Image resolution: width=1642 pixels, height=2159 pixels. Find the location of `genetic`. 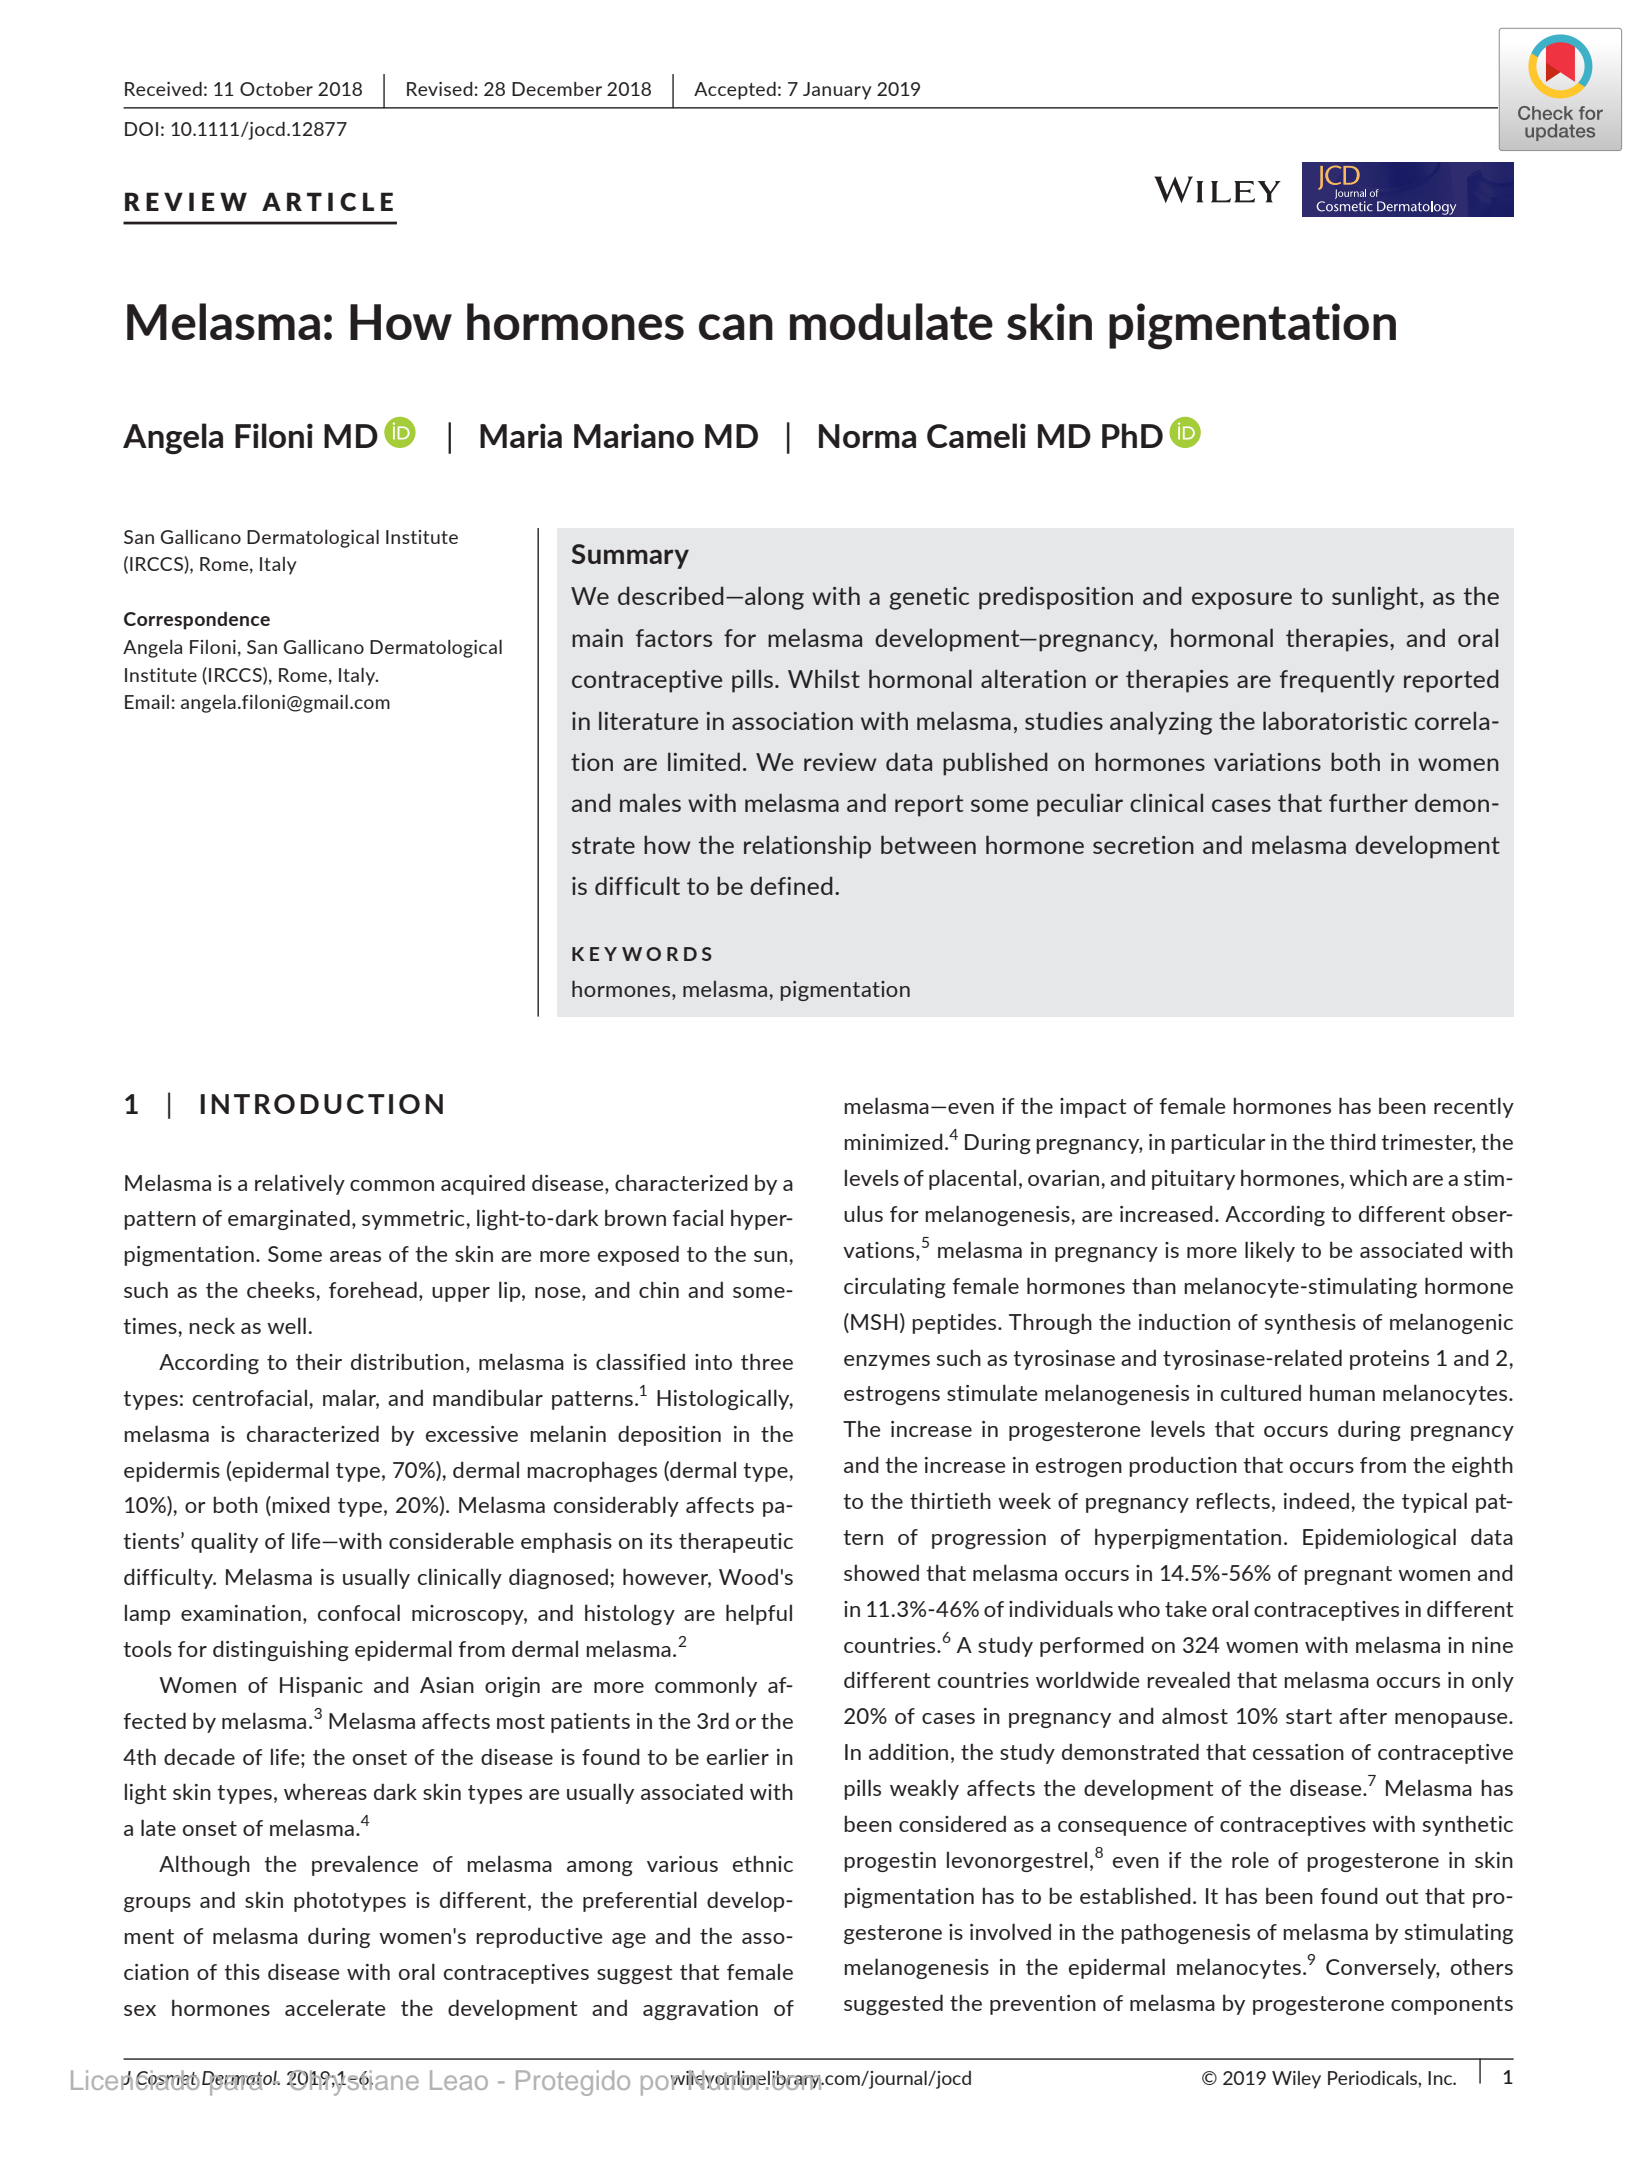

genetic is located at coordinates (929, 598).
